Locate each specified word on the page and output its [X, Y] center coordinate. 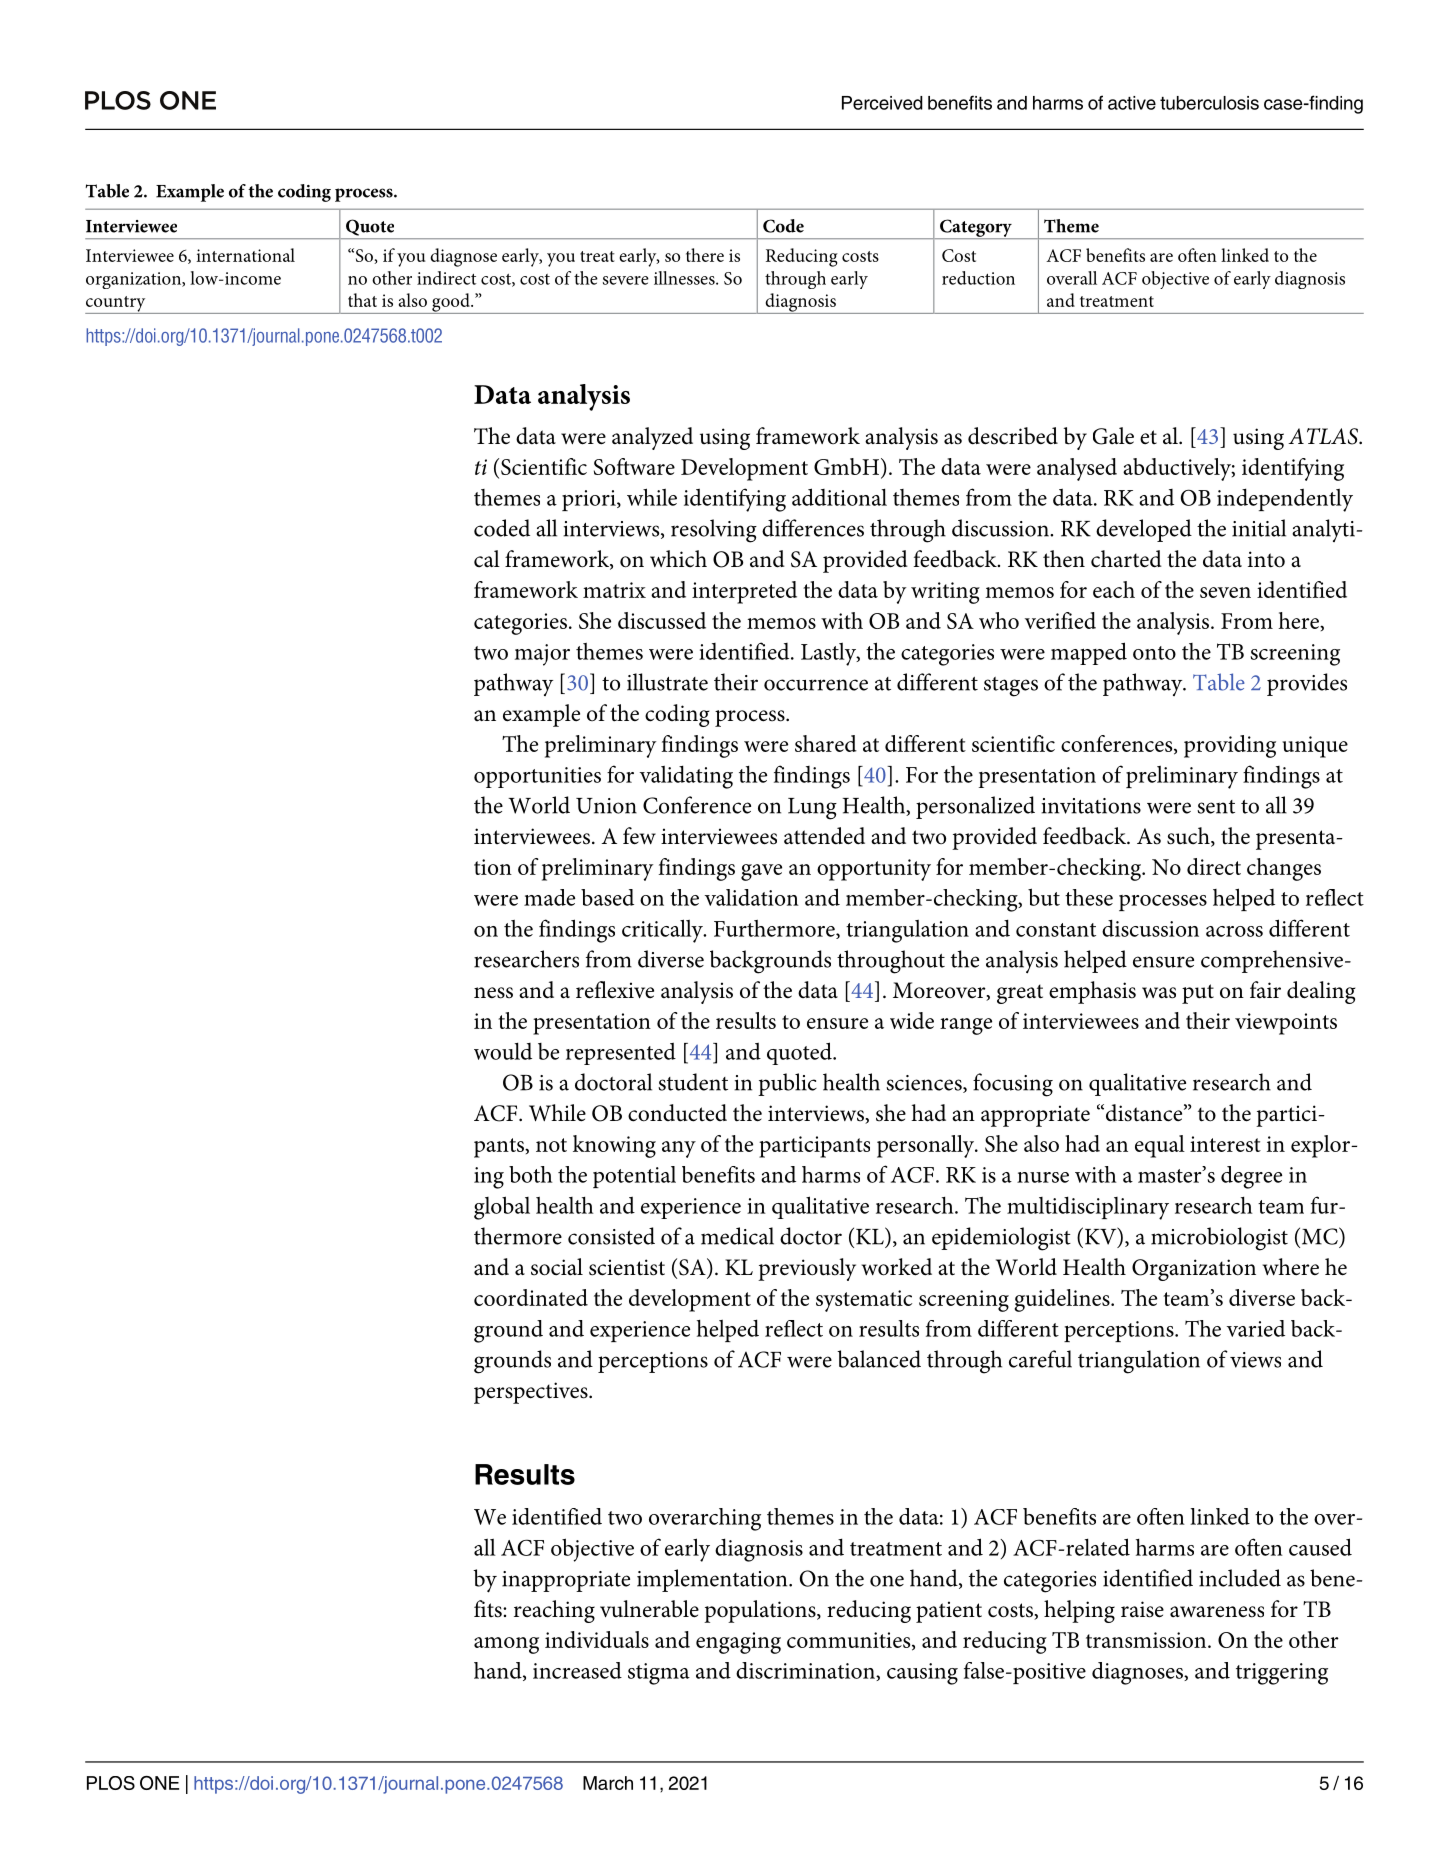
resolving [714, 531]
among [506, 1645]
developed [1144, 530]
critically [663, 931]
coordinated [531, 1297]
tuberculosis [1209, 103]
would [503, 1051]
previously [807, 1269]
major [542, 655]
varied [1256, 1328]
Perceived [882, 103]
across [1234, 931]
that [362, 300]
